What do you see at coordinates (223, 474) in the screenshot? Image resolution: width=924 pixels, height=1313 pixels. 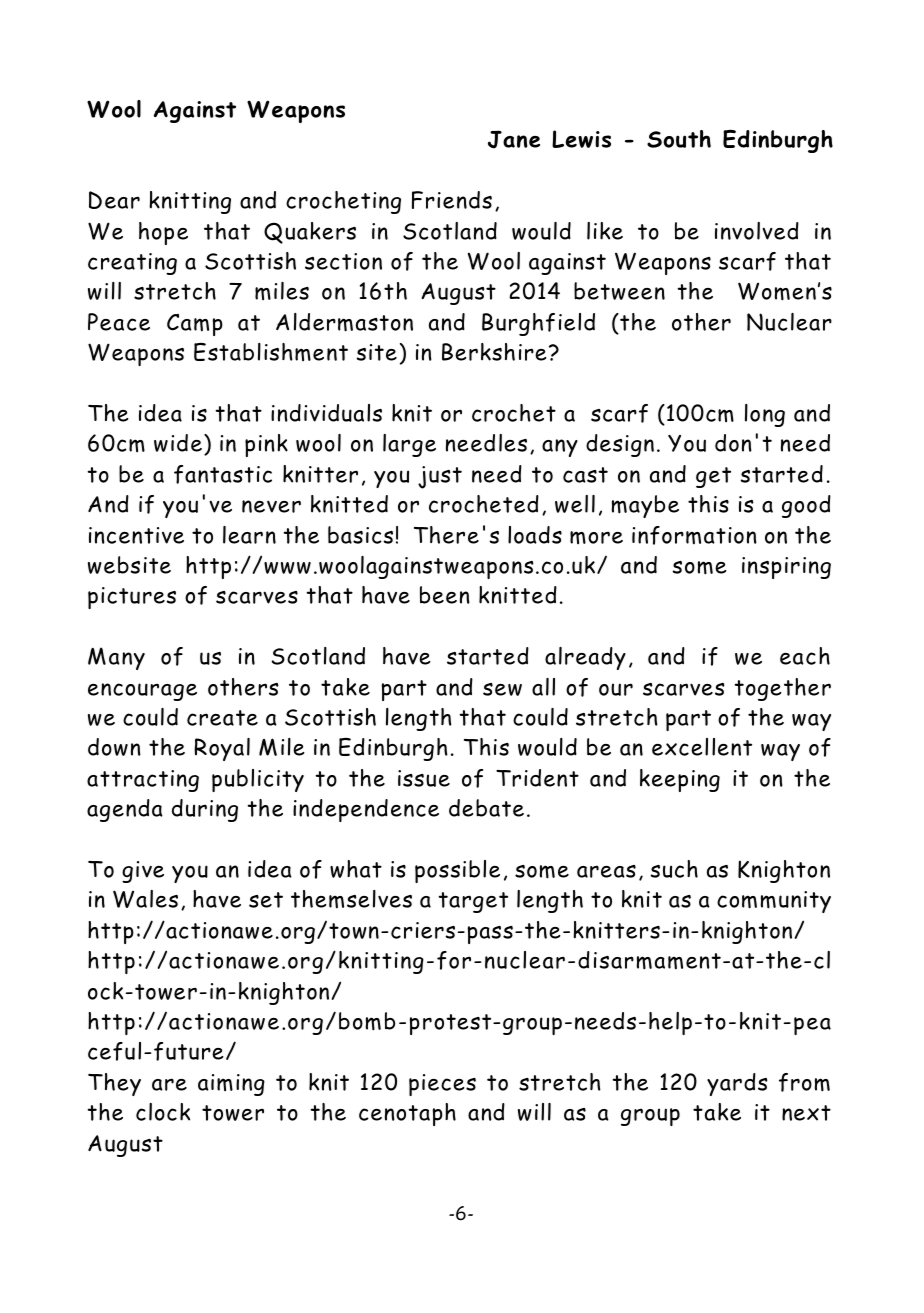 I see `fantastic` at bounding box center [223, 474].
